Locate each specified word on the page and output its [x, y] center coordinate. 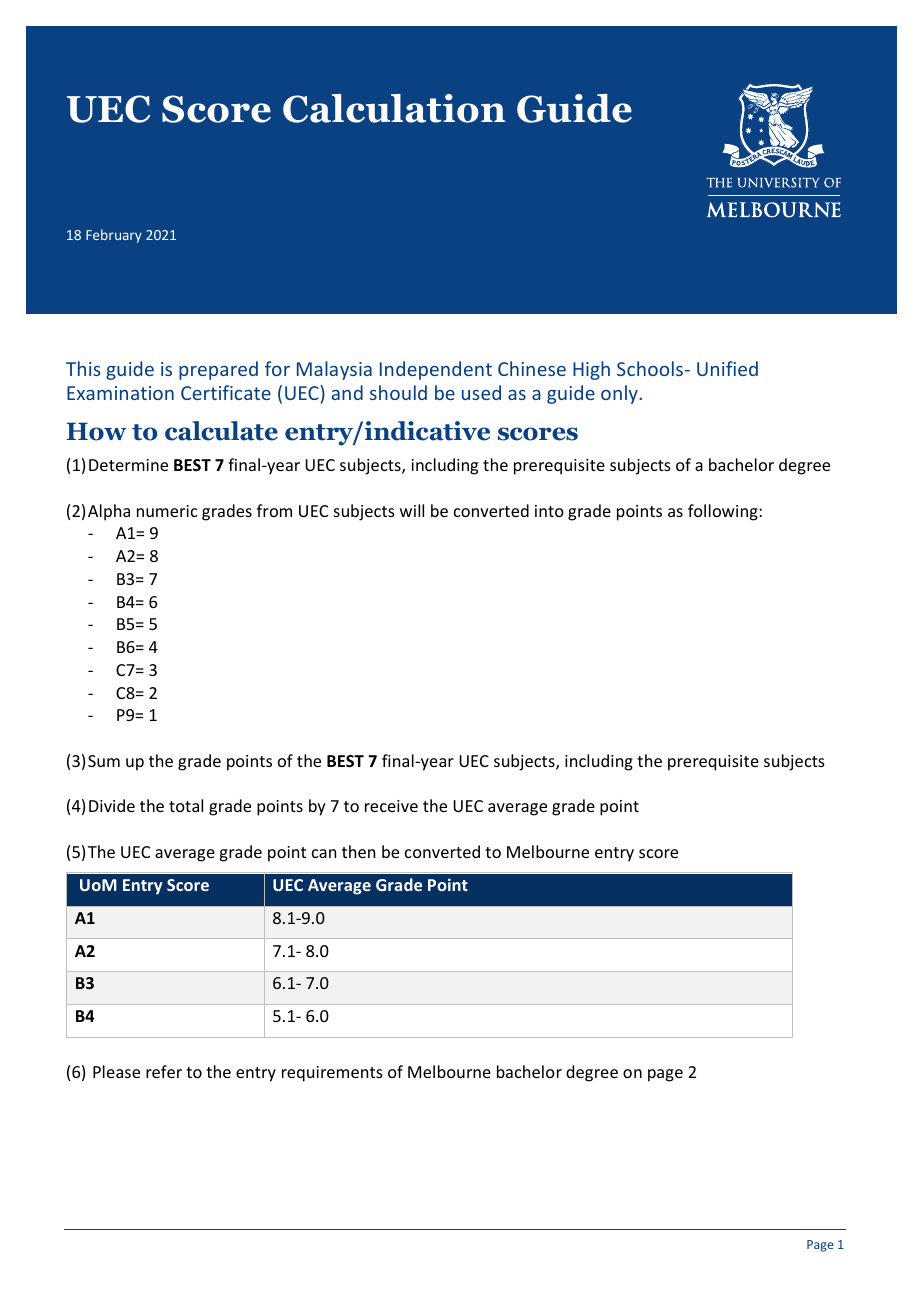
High [591, 370]
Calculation [394, 108]
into [549, 511]
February [114, 236]
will [412, 510]
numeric [167, 511]
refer [164, 1071]
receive [391, 806]
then [358, 851]
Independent [436, 370]
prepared [218, 370]
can [324, 853]
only [620, 394]
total [186, 805]
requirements [332, 1074]
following [724, 512]
